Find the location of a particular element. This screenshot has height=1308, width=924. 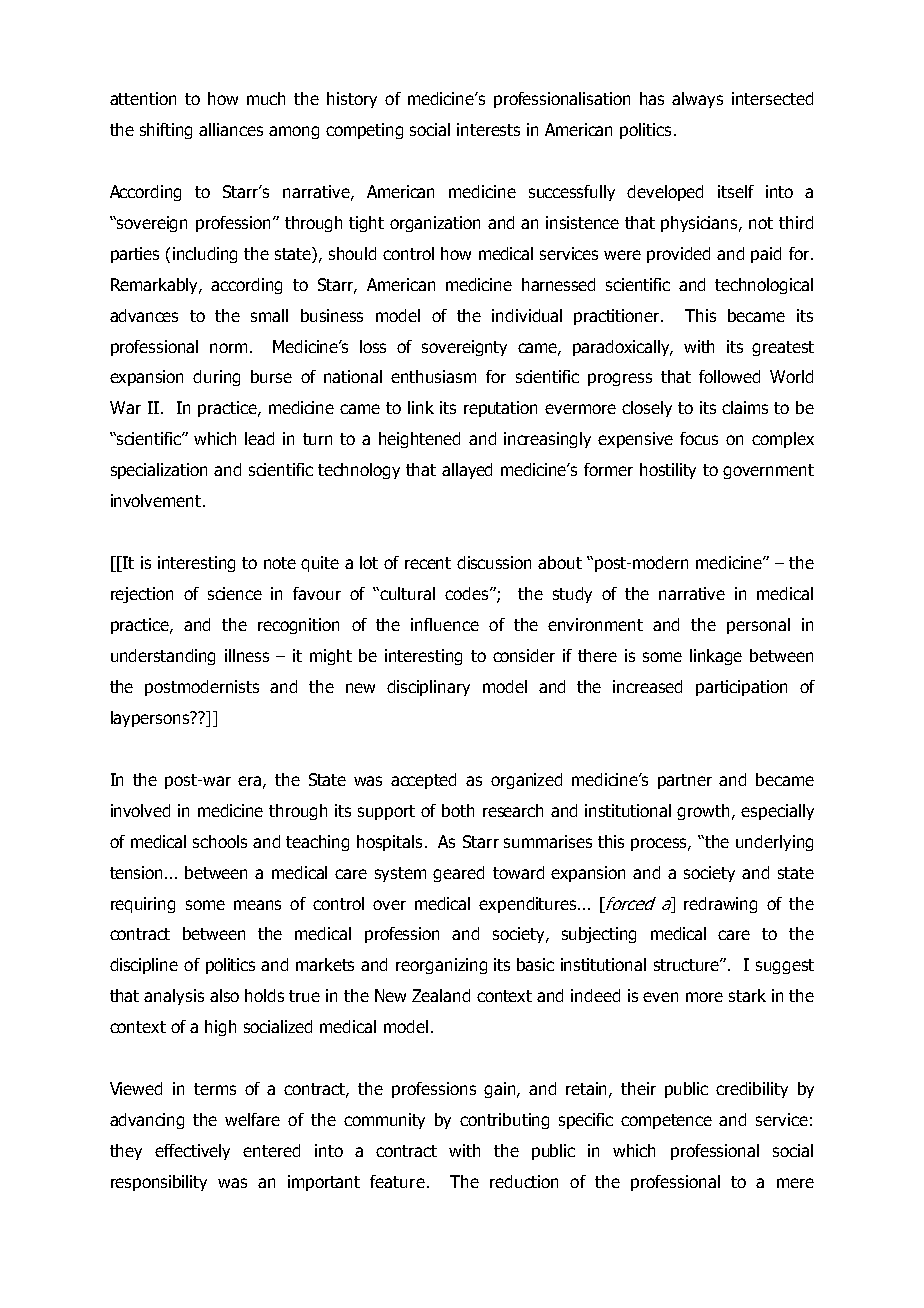

effectively is located at coordinates (192, 1152).
